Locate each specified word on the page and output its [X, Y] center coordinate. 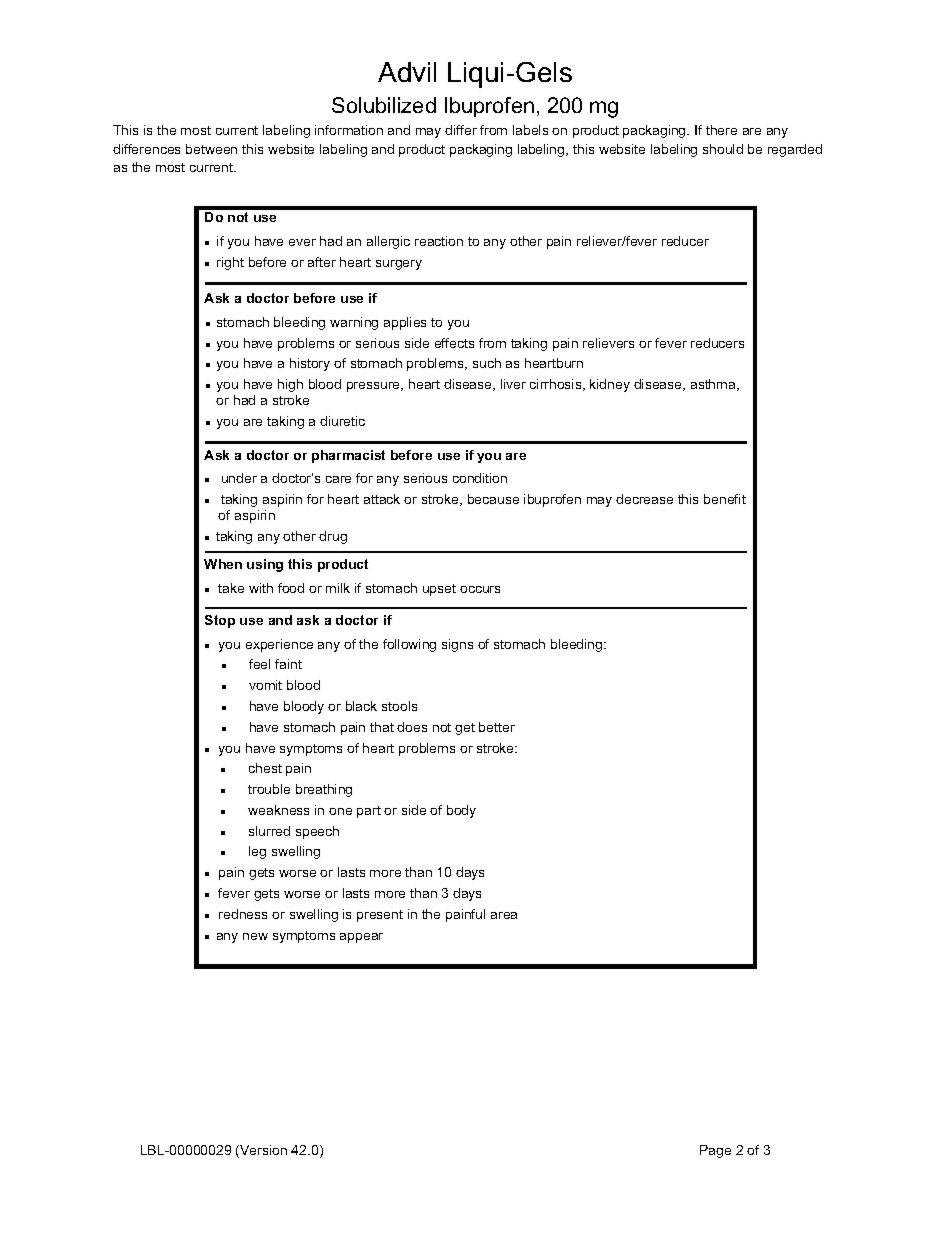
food [291, 588]
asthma [714, 385]
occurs [480, 589]
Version [262, 1151]
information [349, 130]
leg [257, 852]
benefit [725, 499]
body [461, 811]
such [487, 363]
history [310, 364]
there [721, 130]
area [504, 915]
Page [715, 1151]
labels [530, 130]
